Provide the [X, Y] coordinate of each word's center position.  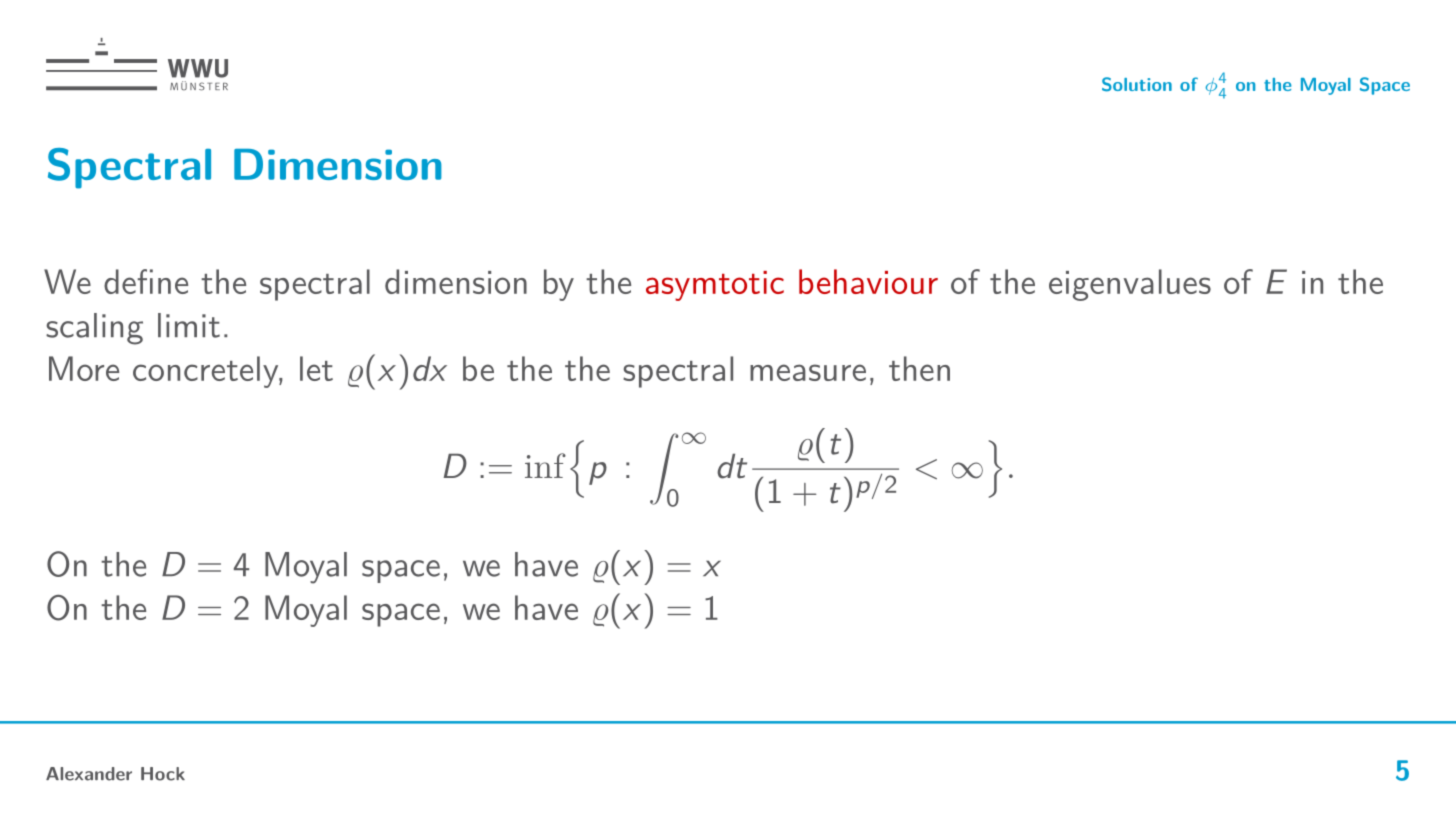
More [84, 368]
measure [808, 372]
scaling [94, 329]
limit [189, 325]
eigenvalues [1130, 285]
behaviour [868, 281]
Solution [1137, 84]
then [919, 368]
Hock [163, 774]
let [316, 368]
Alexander [89, 774]
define [146, 281]
